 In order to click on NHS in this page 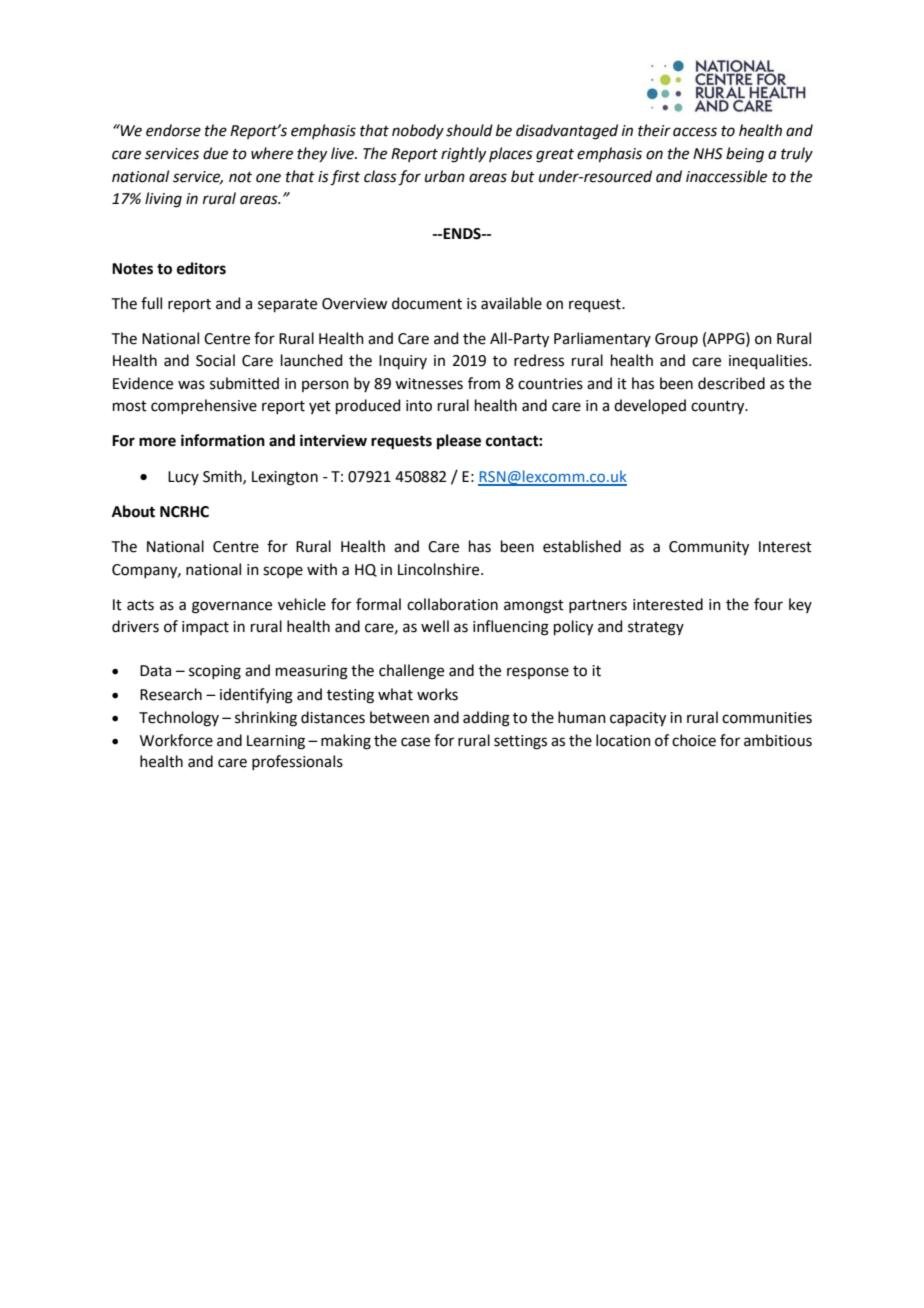, I will do `click(708, 154)`.
